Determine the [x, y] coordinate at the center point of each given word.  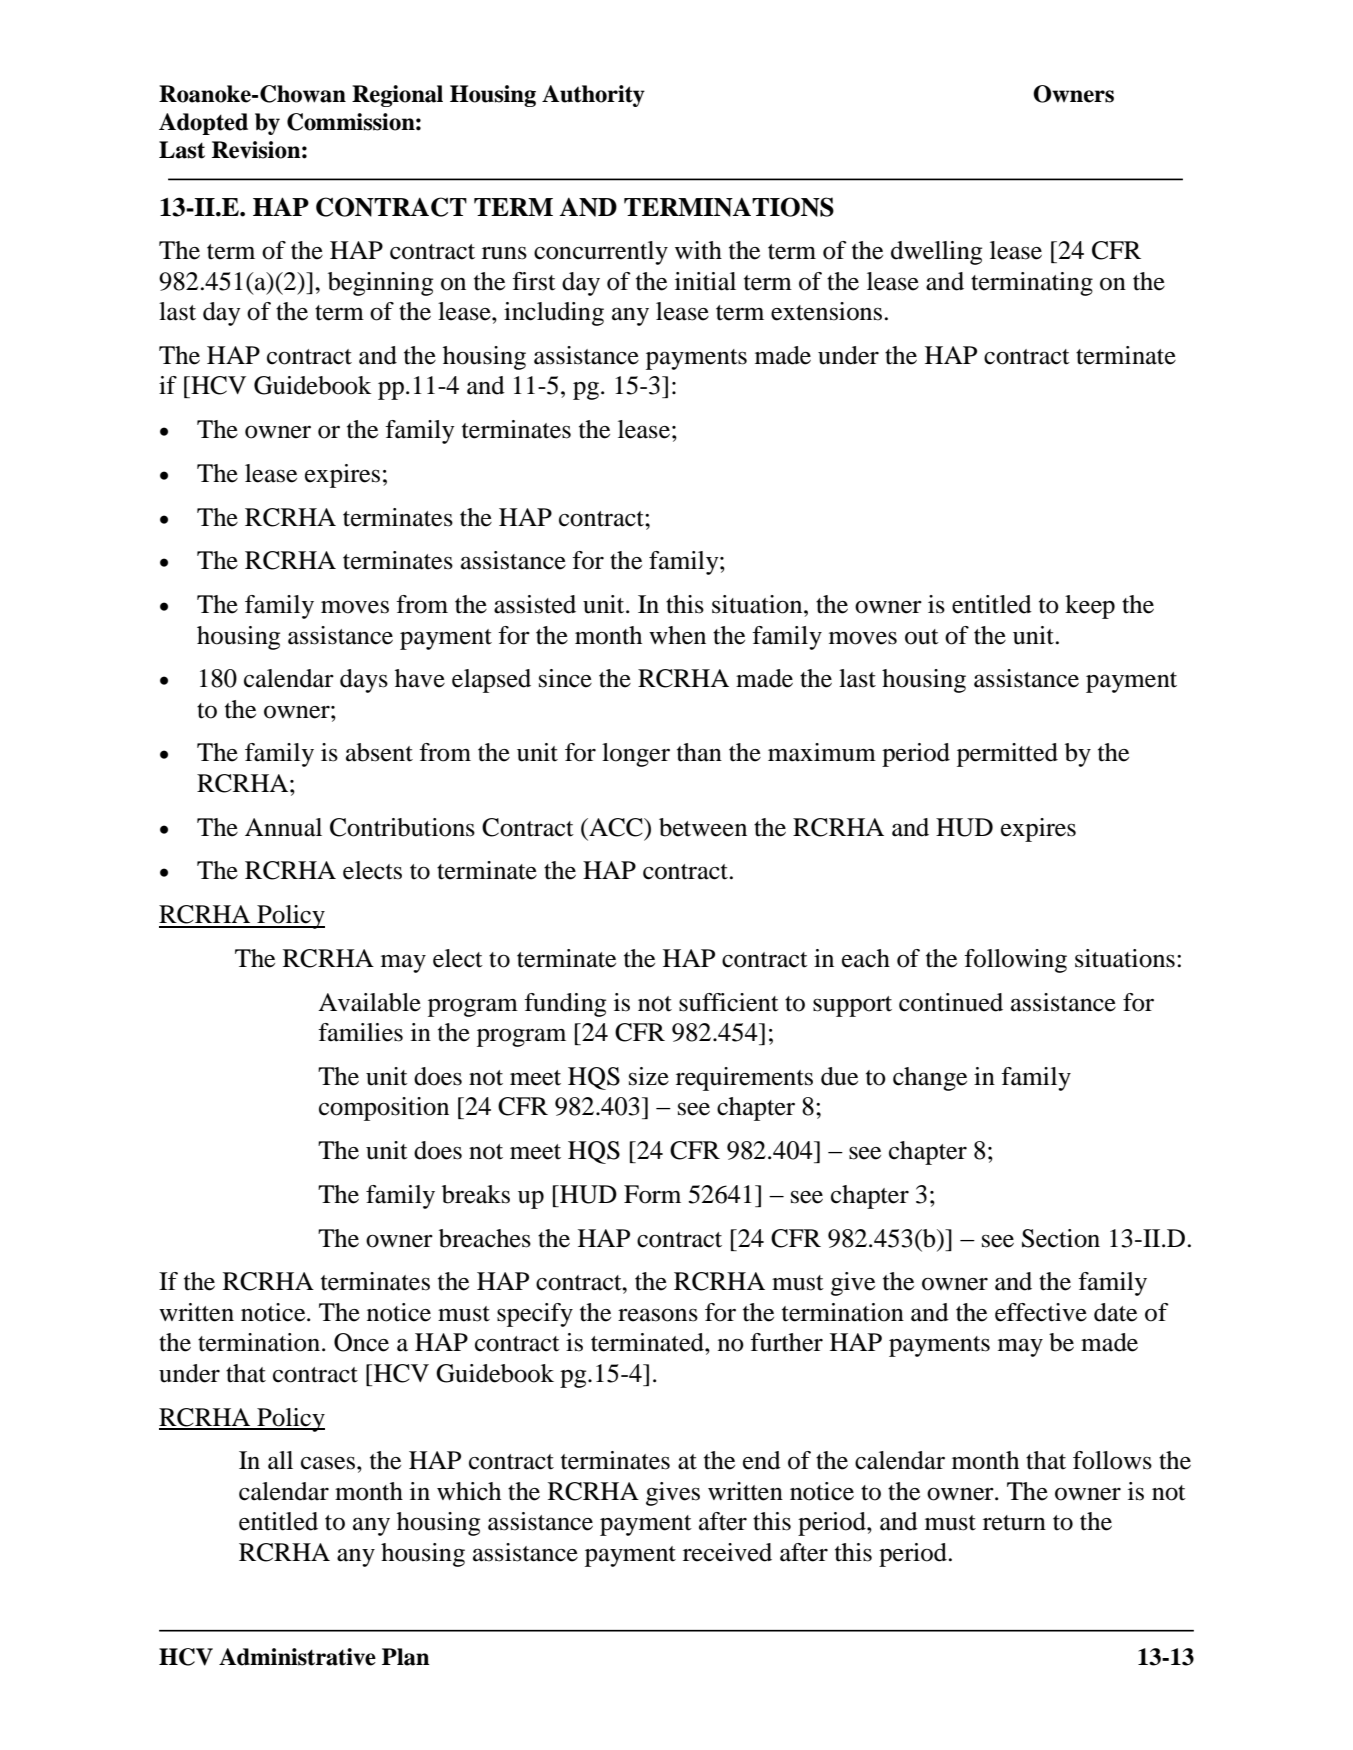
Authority [593, 96]
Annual [283, 827]
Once [361, 1342]
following [1015, 961]
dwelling [936, 253]
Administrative [297, 1657]
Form [652, 1194]
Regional [397, 96]
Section [1061, 1238]
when [677, 635]
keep [1090, 607]
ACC [616, 827]
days [364, 681]
